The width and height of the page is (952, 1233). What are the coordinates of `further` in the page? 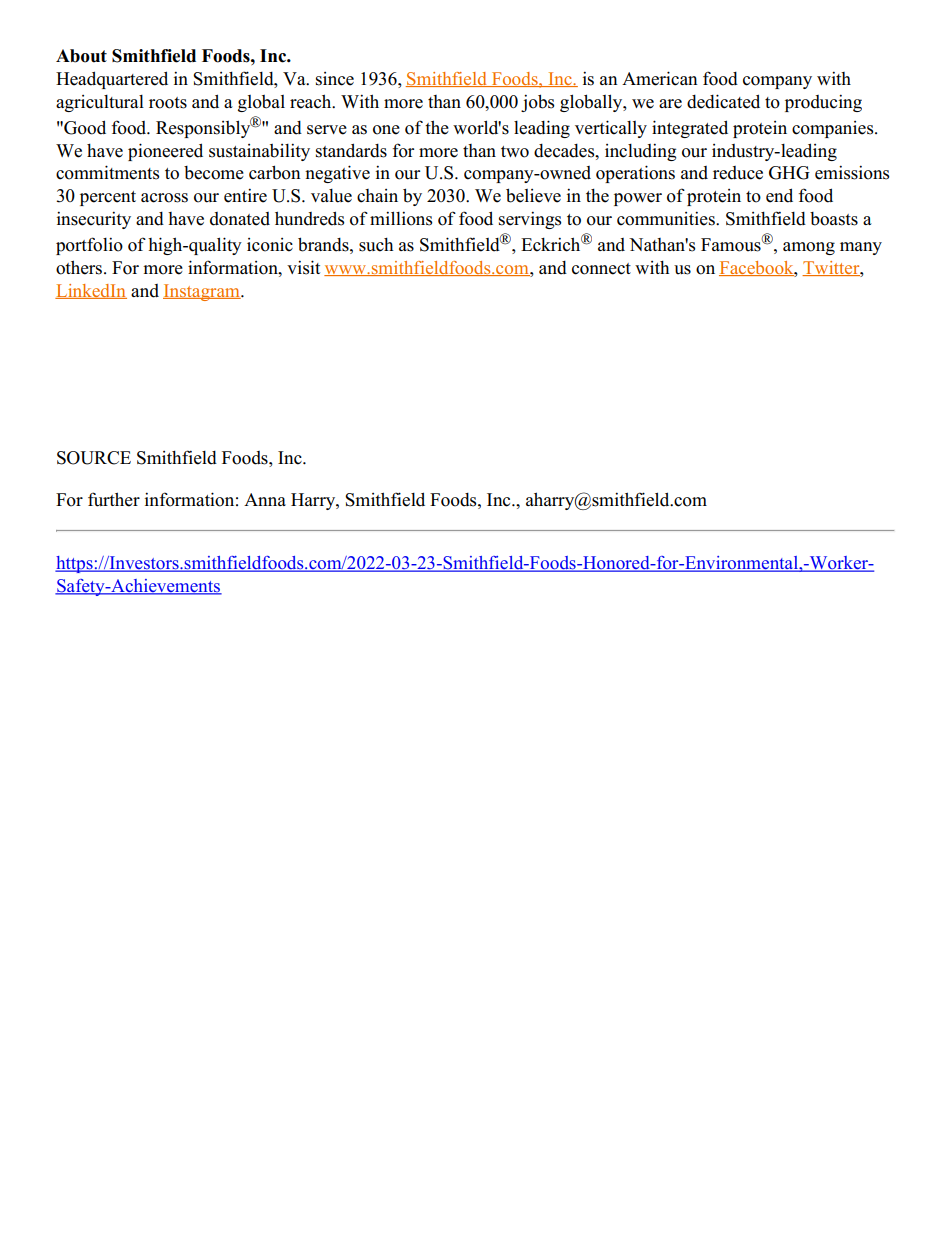 It's located at (114, 499).
